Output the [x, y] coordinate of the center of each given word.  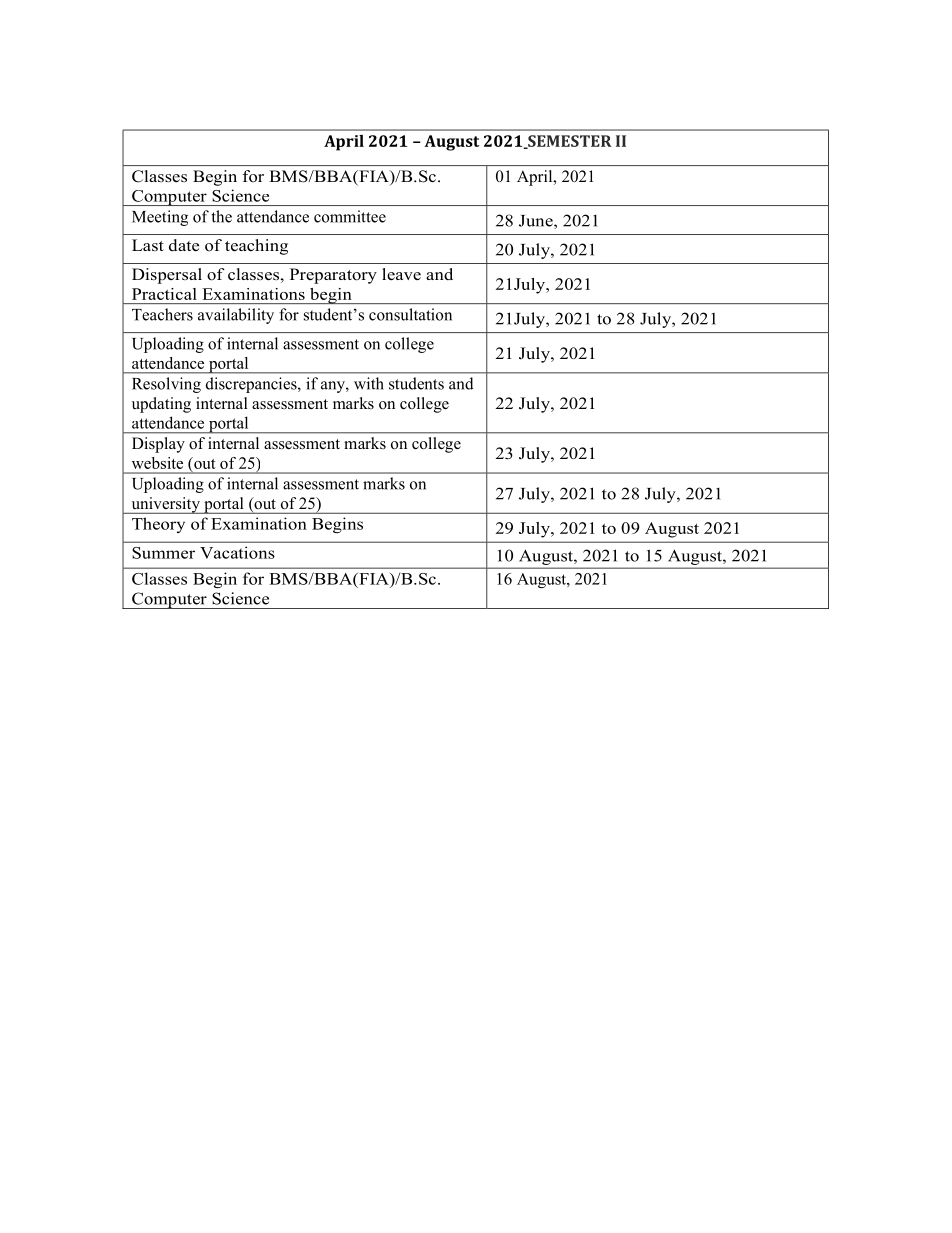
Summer [163, 553]
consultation [410, 314]
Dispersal [167, 276]
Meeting [160, 218]
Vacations [237, 552]
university [165, 505]
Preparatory [333, 276]
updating [161, 405]
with [369, 383]
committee [350, 216]
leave [401, 274]
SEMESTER [569, 142]
